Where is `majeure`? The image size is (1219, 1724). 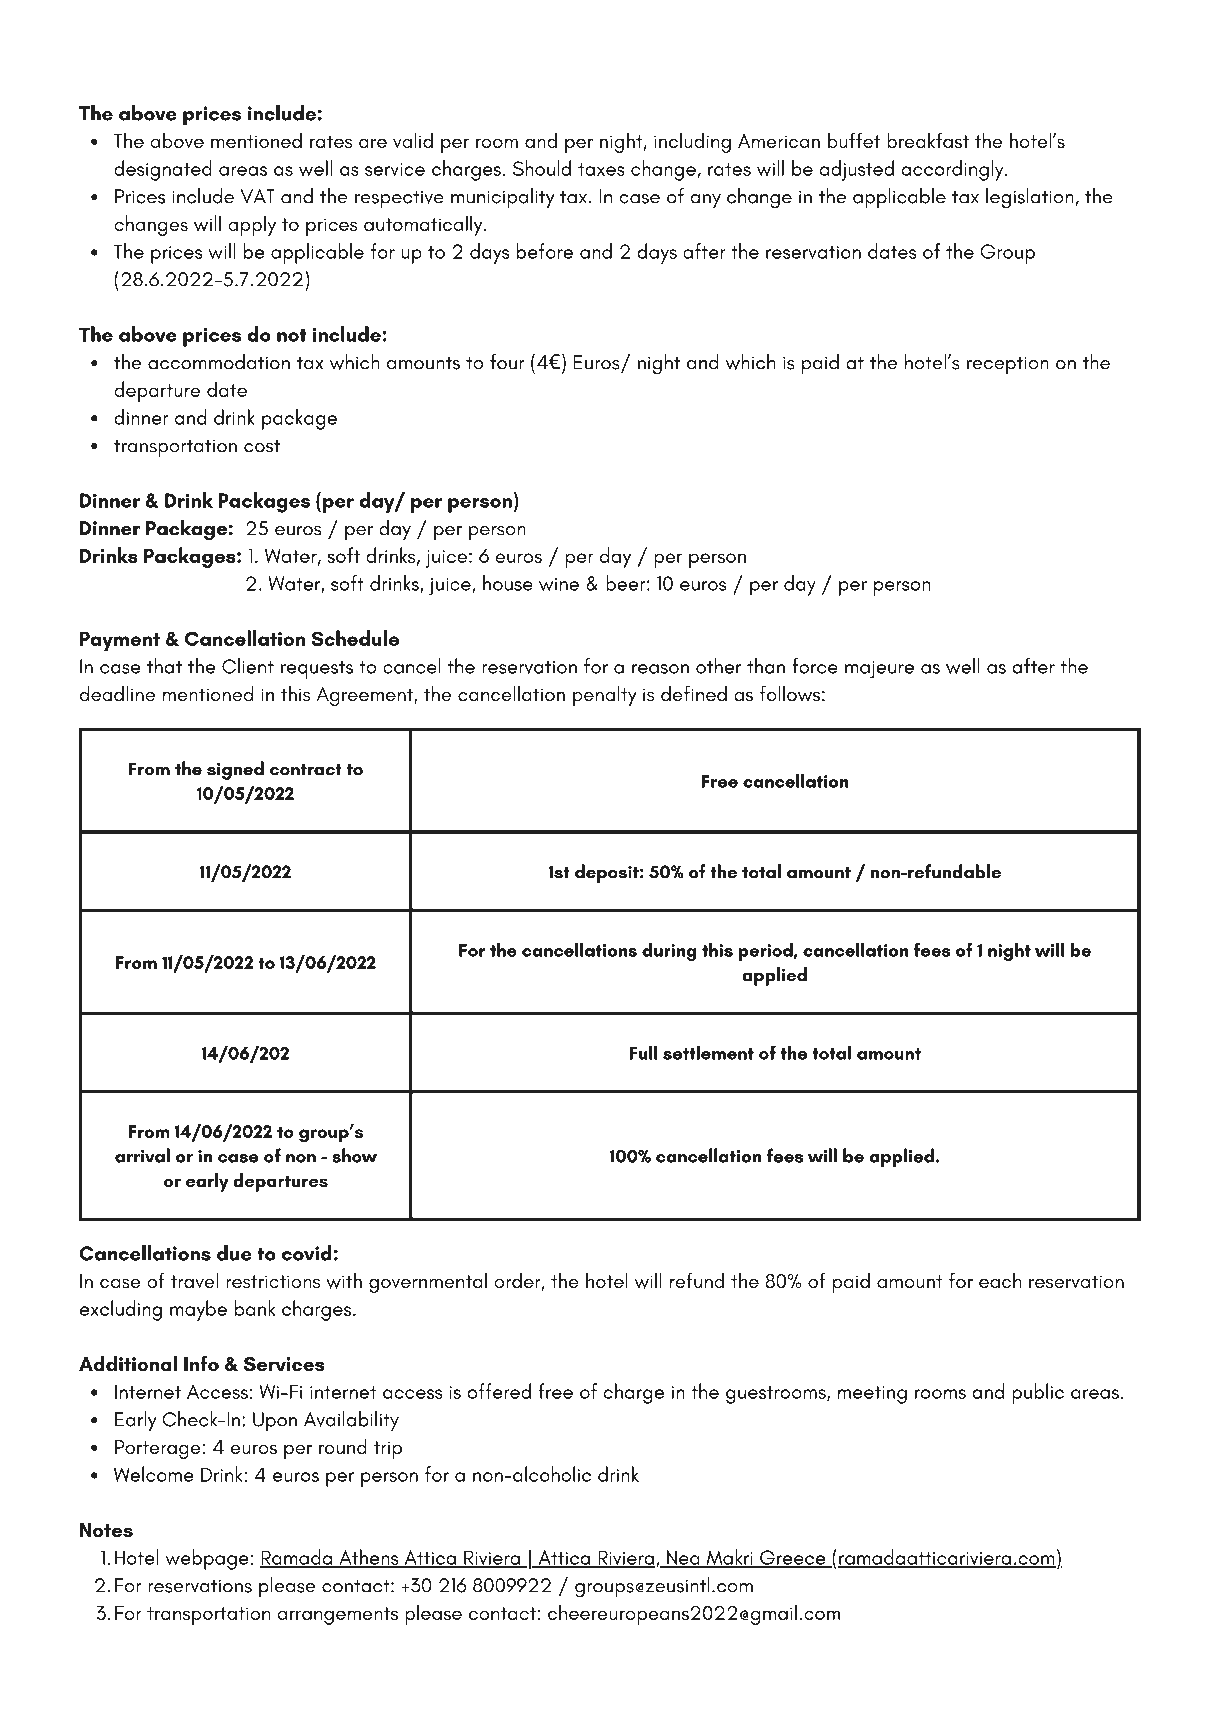
majeure is located at coordinates (879, 670).
